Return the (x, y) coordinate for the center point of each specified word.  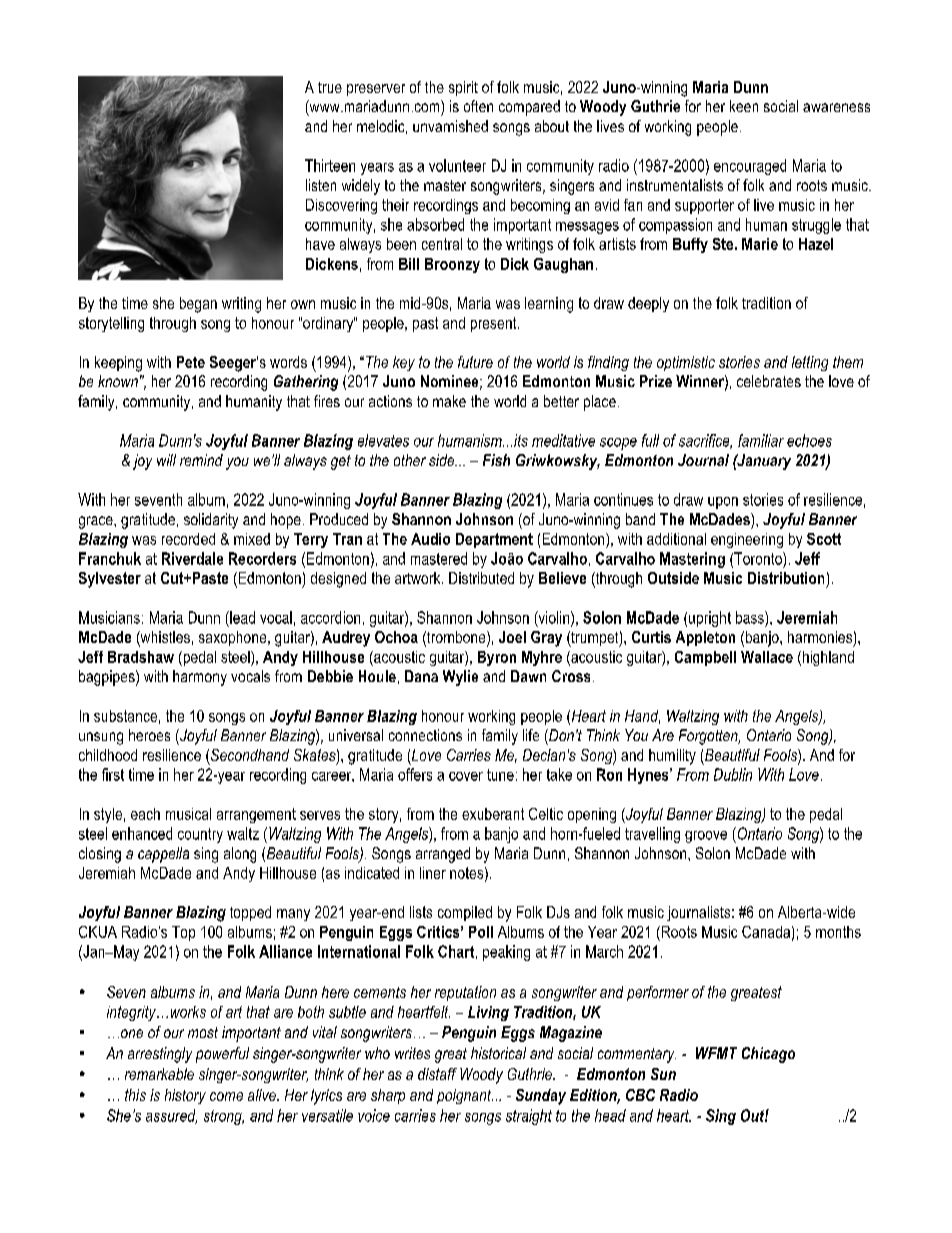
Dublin (733, 774)
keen (744, 106)
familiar (761, 440)
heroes (149, 735)
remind (201, 460)
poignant (465, 1096)
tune (500, 775)
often (478, 106)
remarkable (159, 1074)
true (330, 87)
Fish (496, 460)
